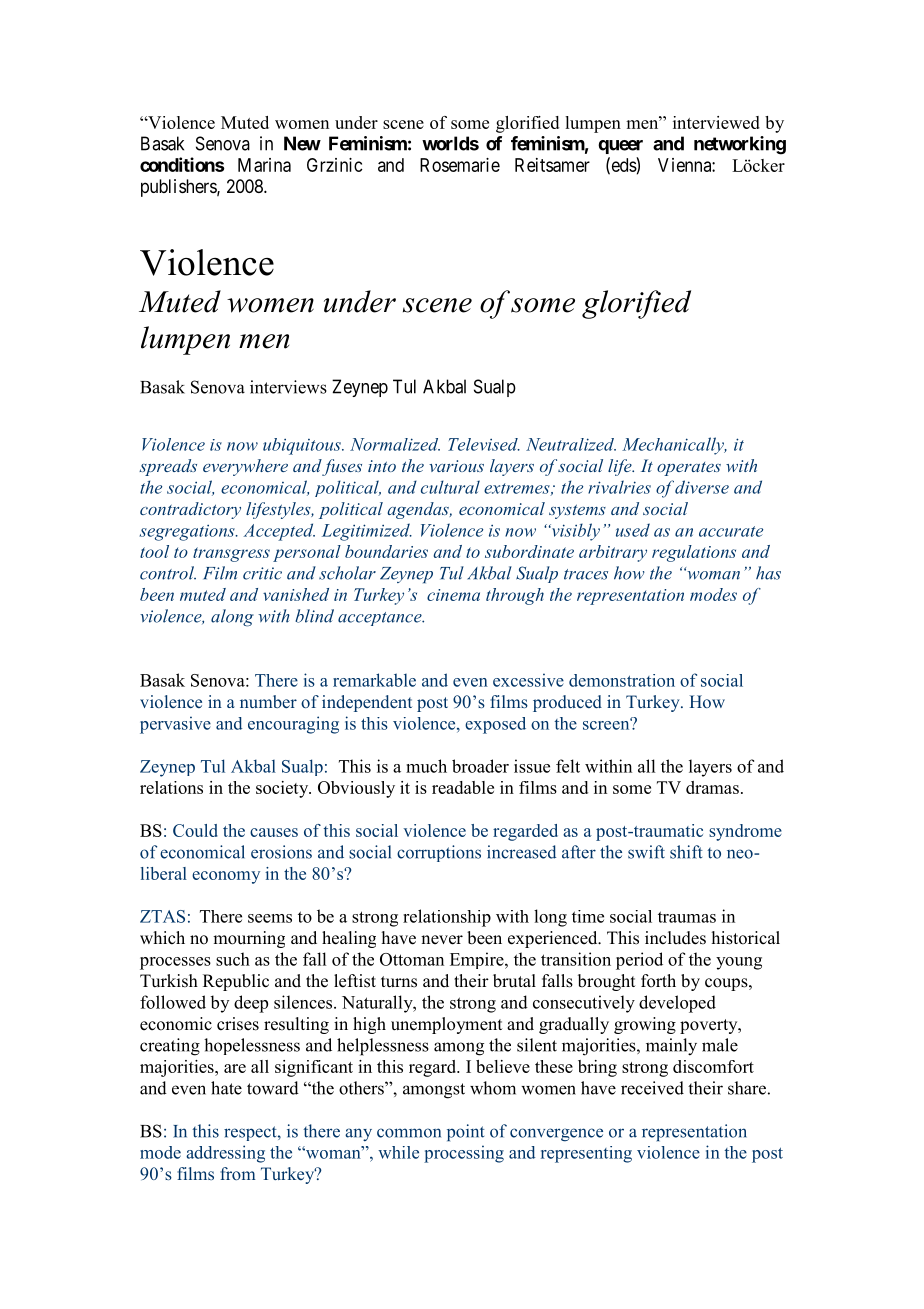 This document has width=924, height=1309. What do you see at coordinates (268, 701) in the document?
I see `number` at bounding box center [268, 701].
